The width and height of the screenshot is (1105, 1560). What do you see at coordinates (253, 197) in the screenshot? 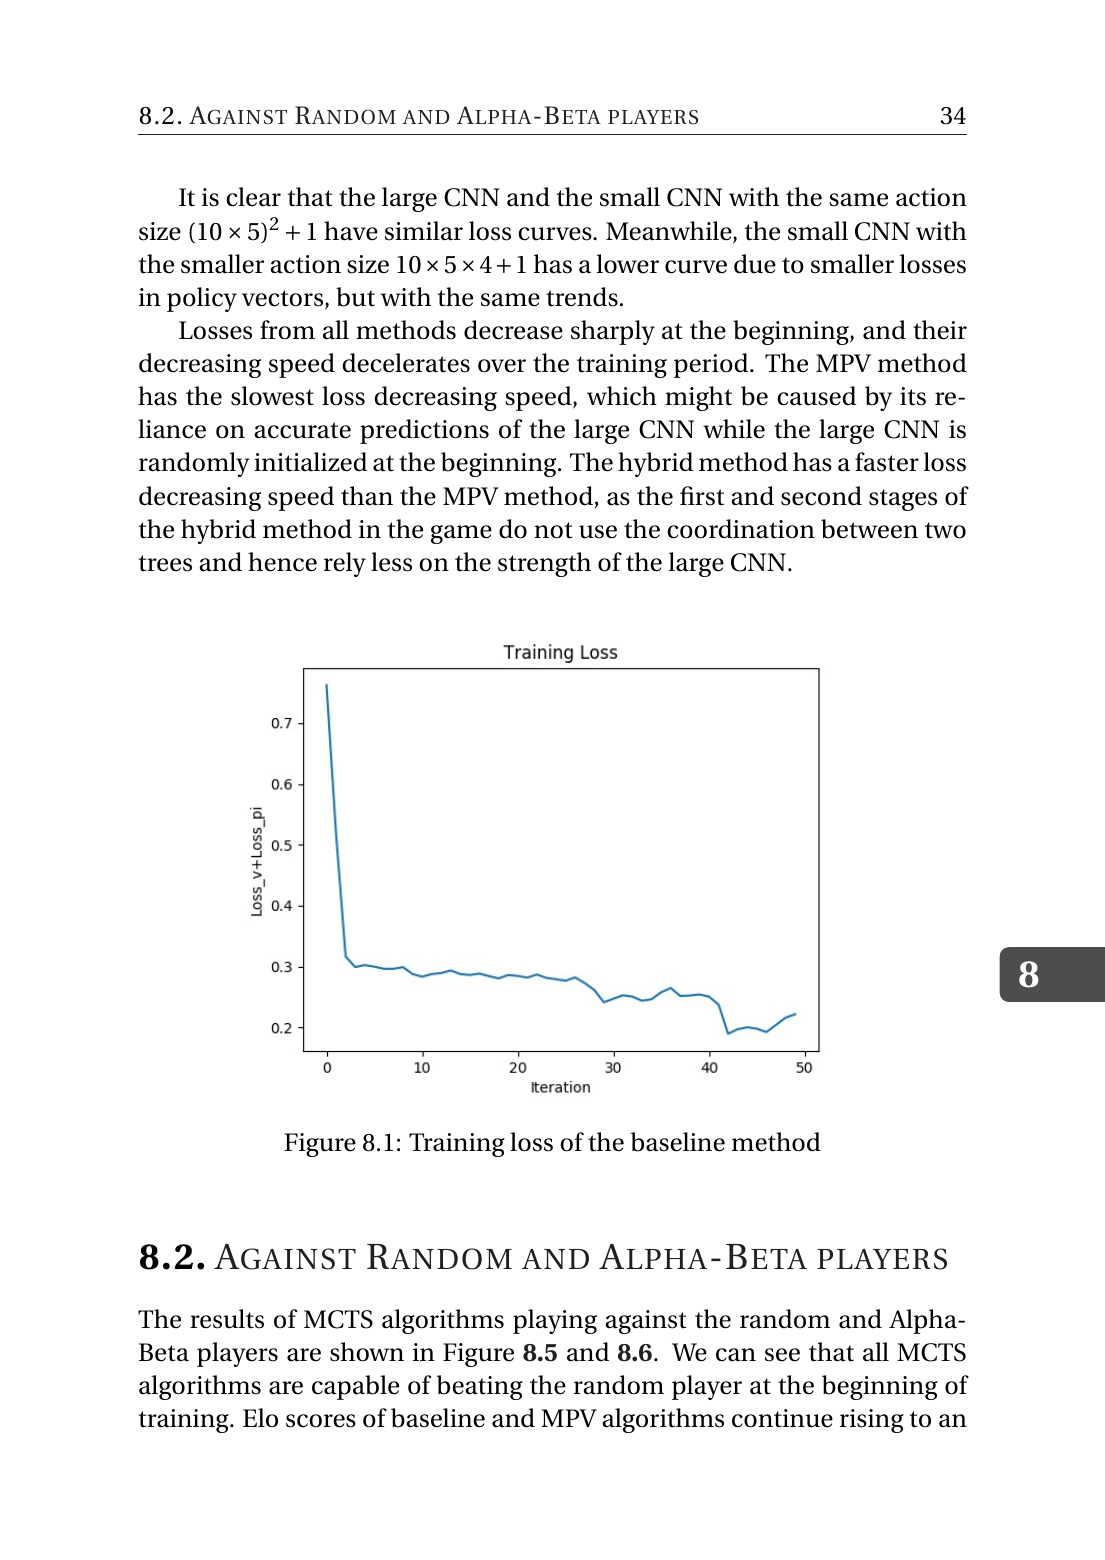
I see `clear` at bounding box center [253, 197].
